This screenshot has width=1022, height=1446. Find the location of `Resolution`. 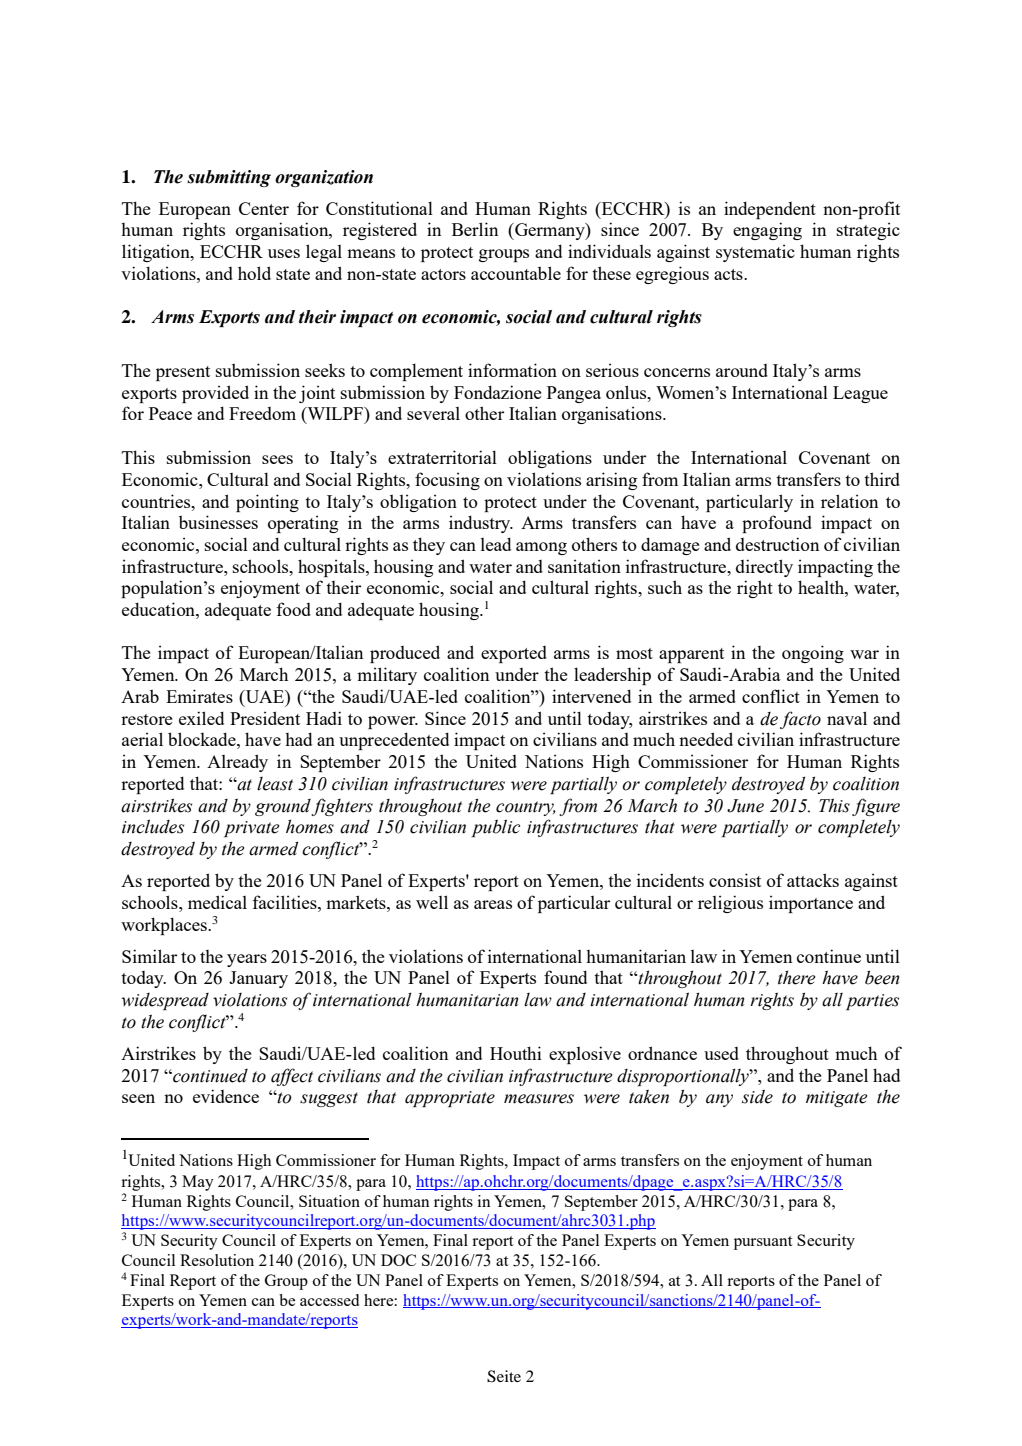

Resolution is located at coordinates (217, 1260).
